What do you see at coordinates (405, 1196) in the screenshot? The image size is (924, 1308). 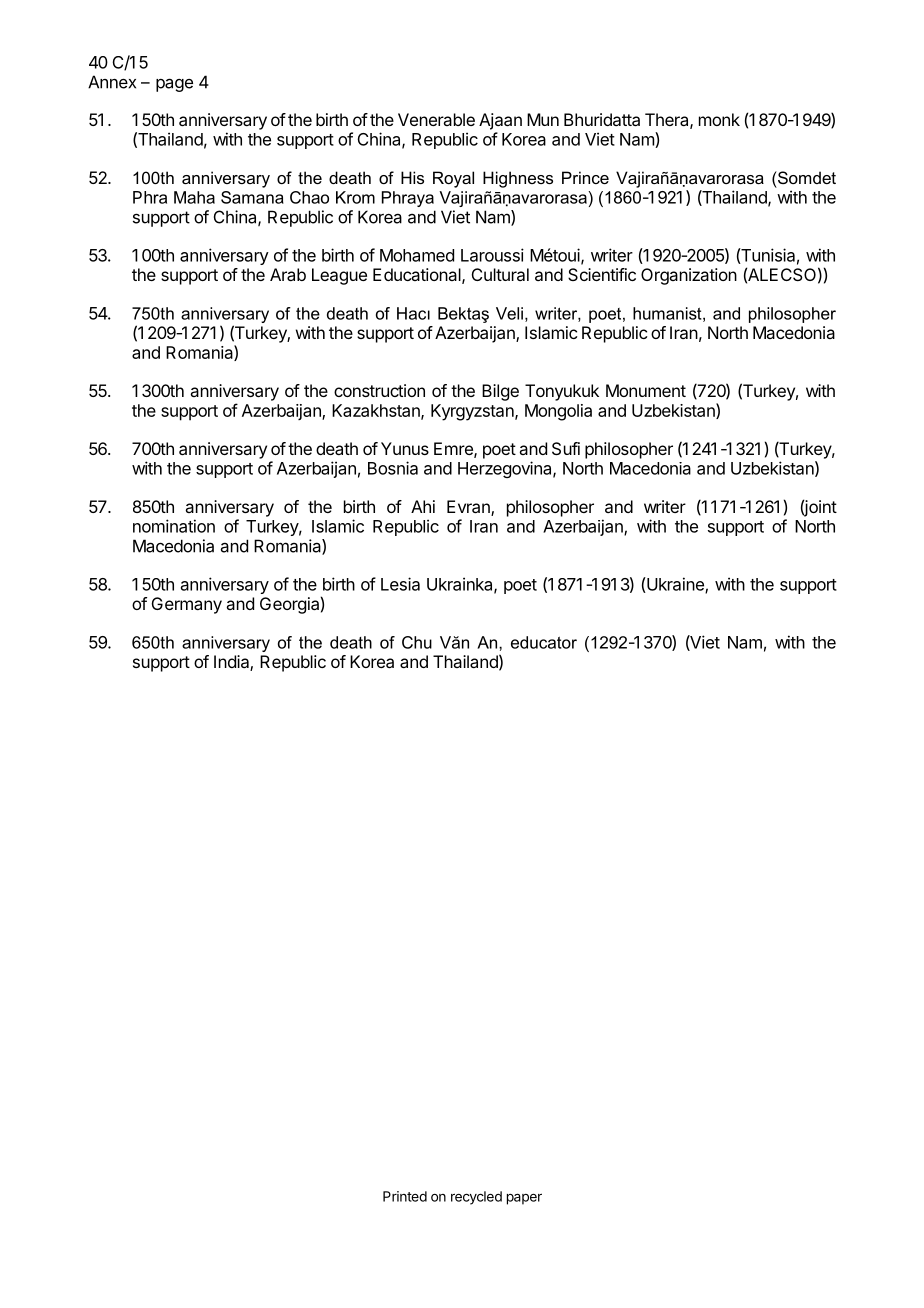 I see `Printed` at bounding box center [405, 1196].
